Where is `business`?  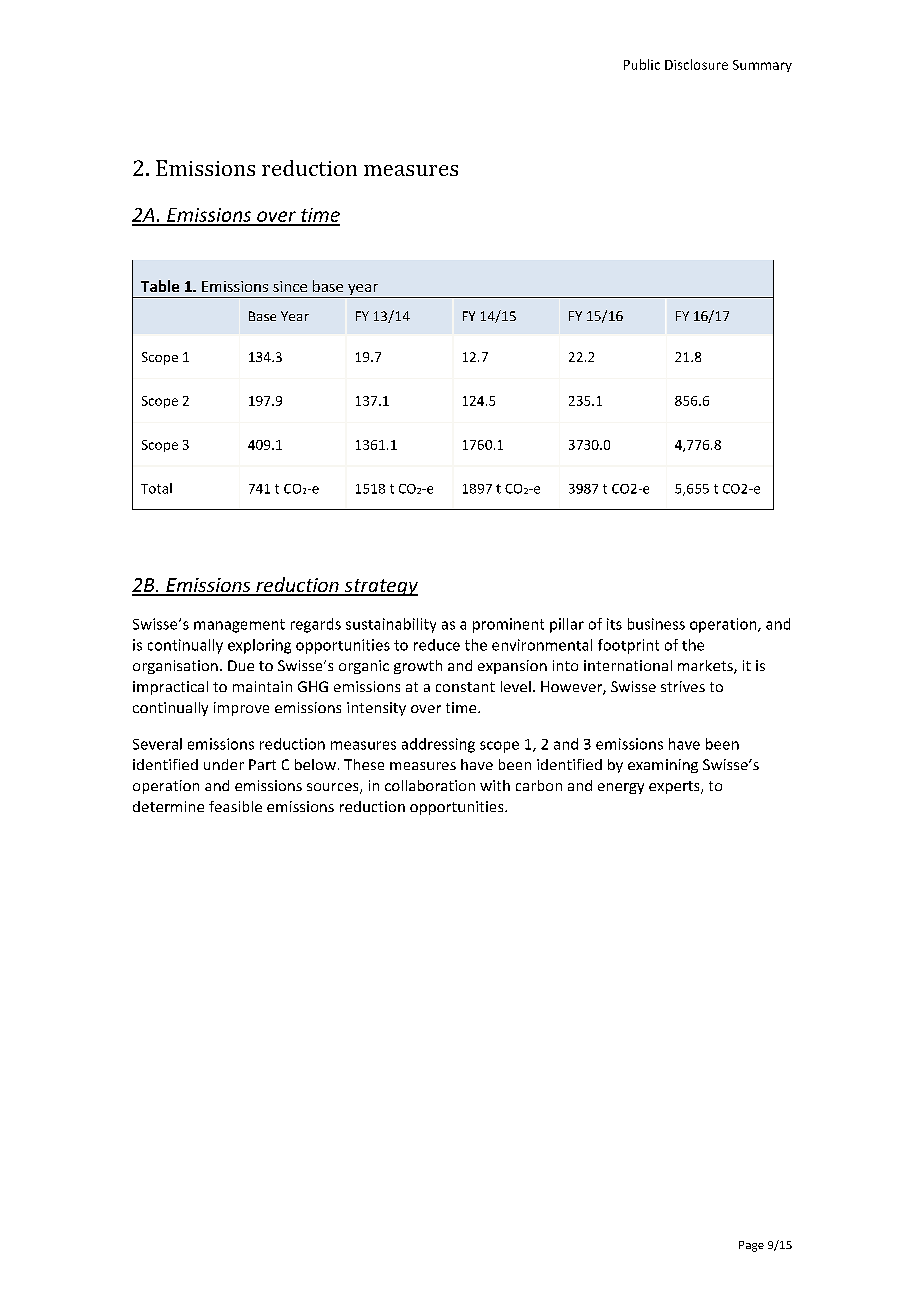
business is located at coordinates (656, 624).
